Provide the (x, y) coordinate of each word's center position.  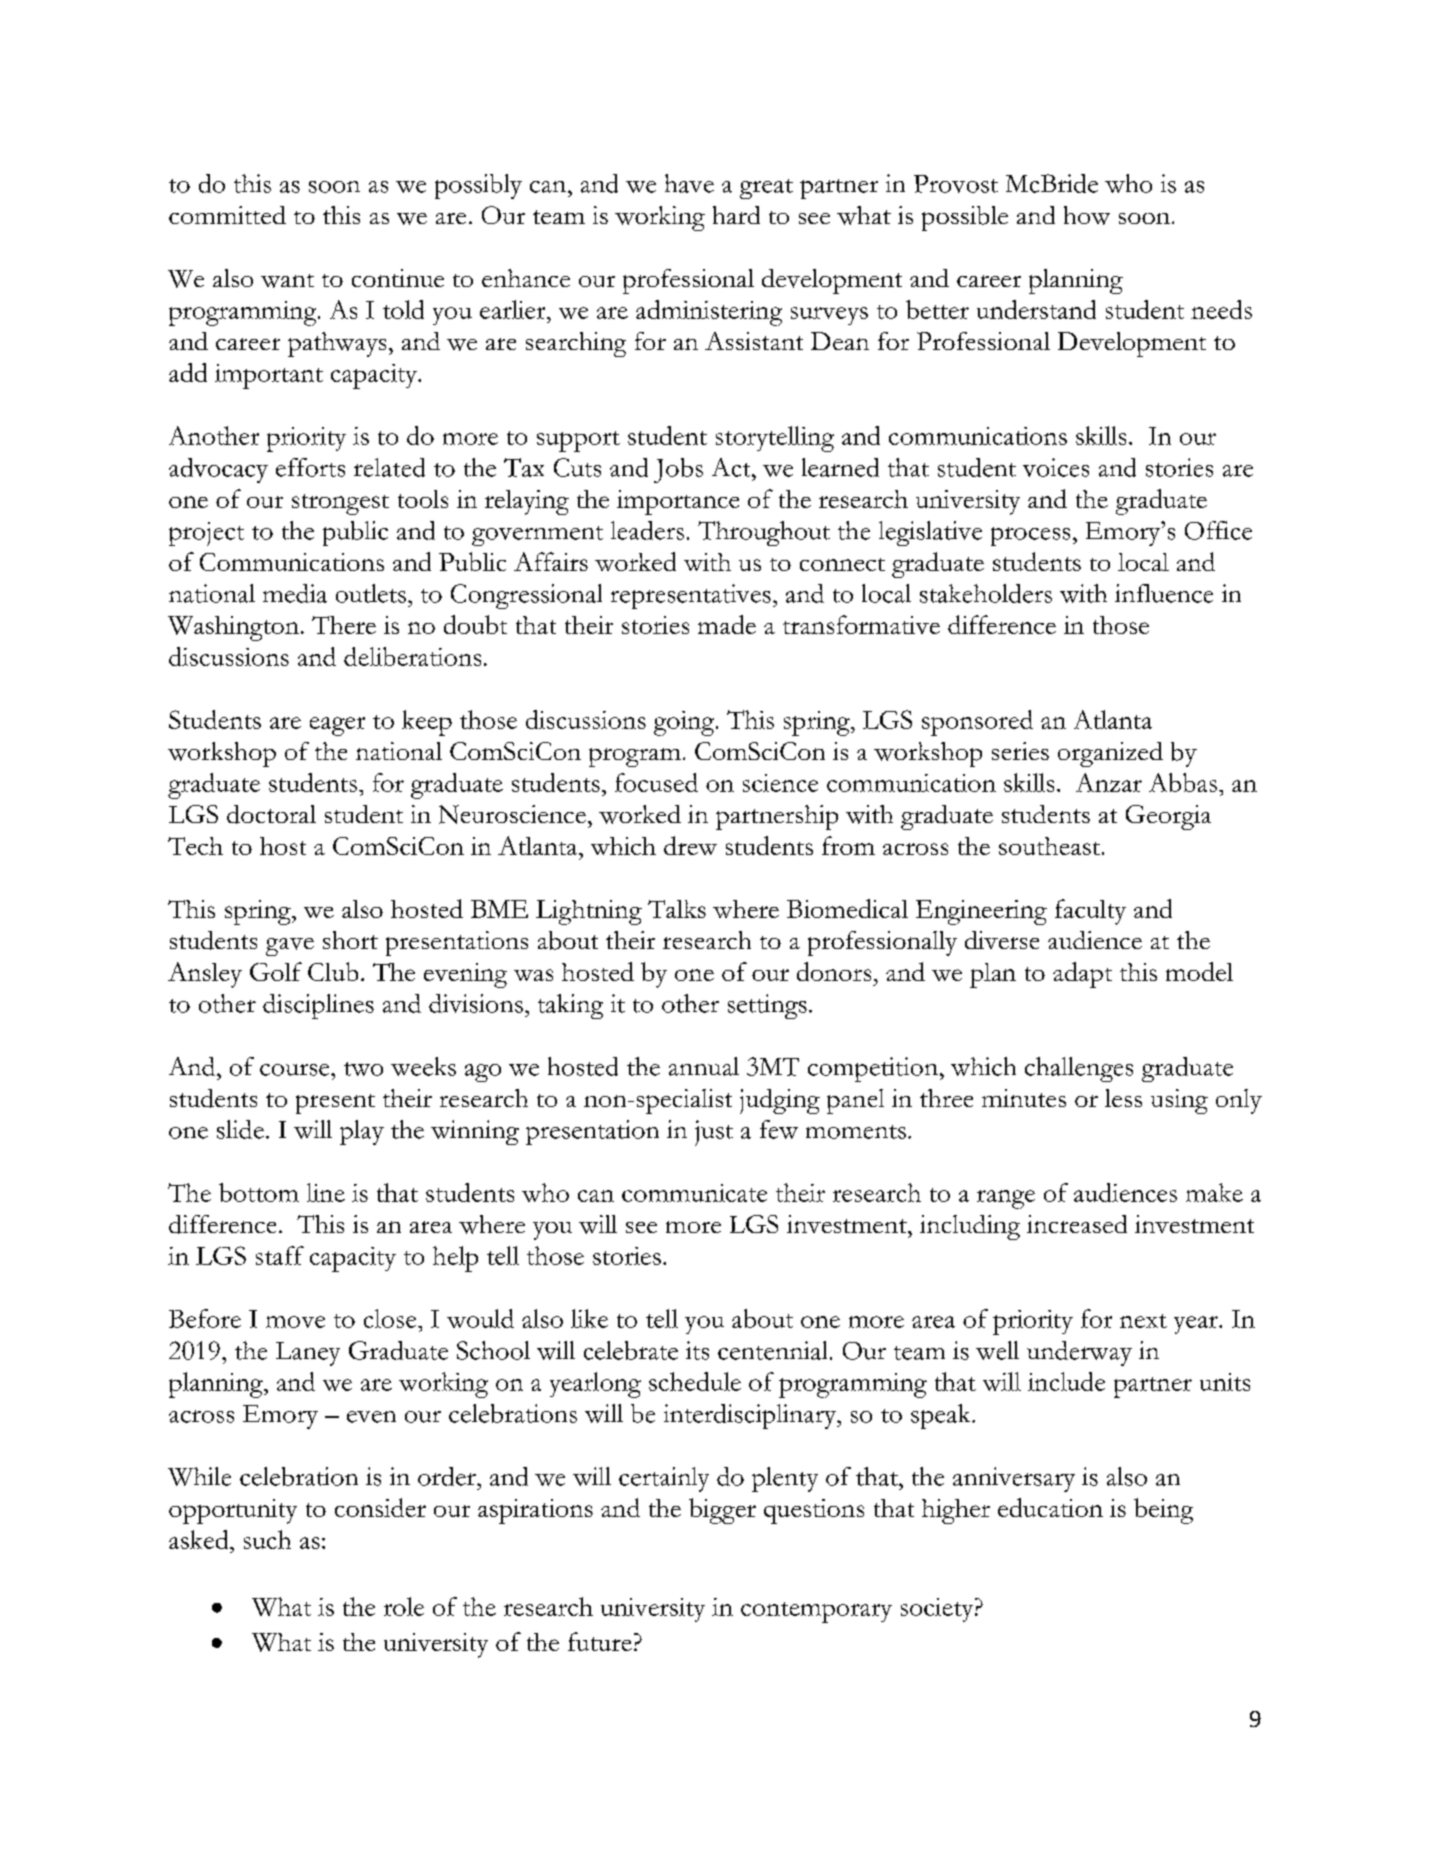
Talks (677, 909)
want (287, 281)
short (350, 940)
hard (736, 215)
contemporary (816, 1612)
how (1087, 215)
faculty (1090, 912)
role (404, 1606)
